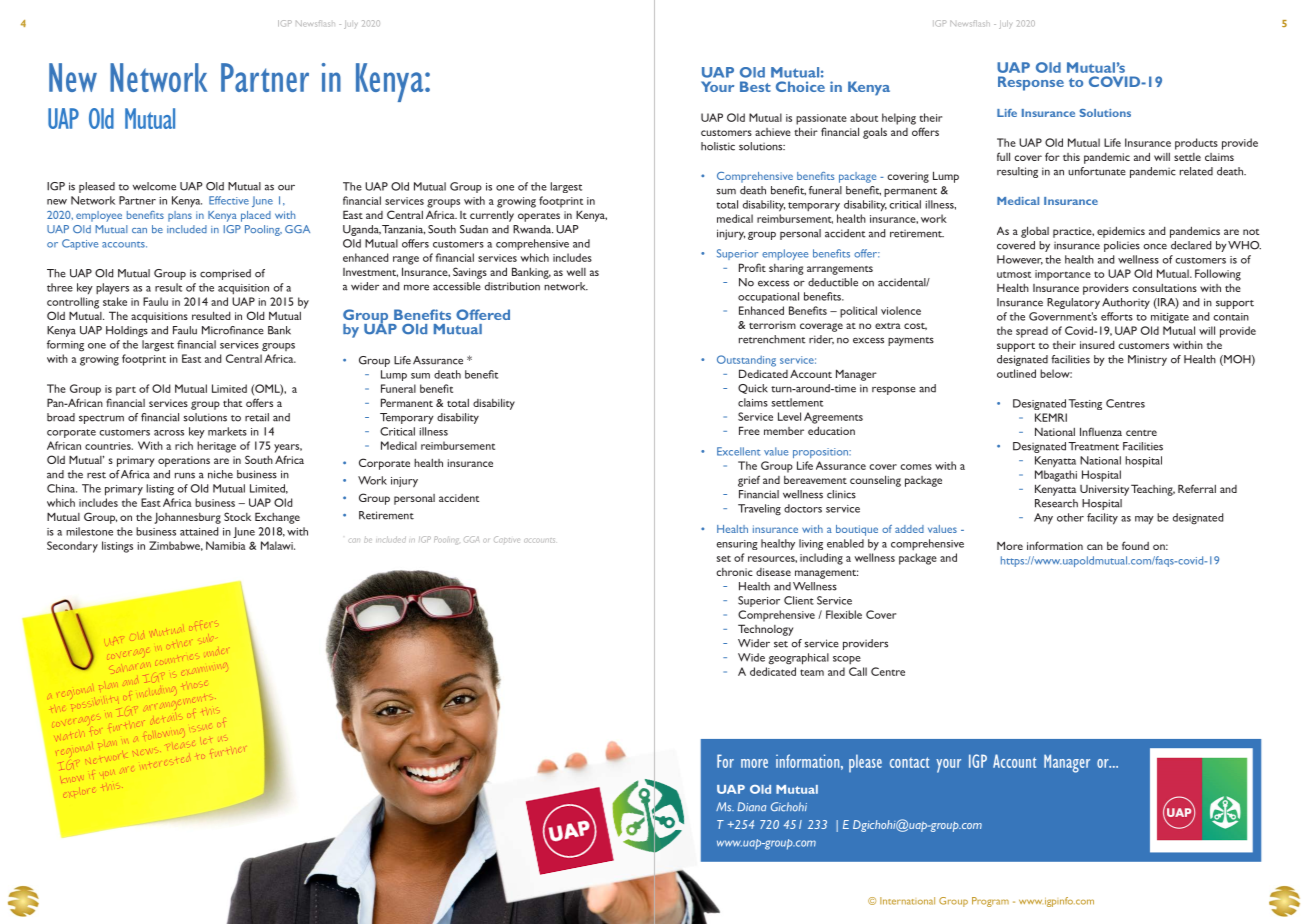 The image size is (1308, 924). I want to click on Profit, so click(752, 267).
